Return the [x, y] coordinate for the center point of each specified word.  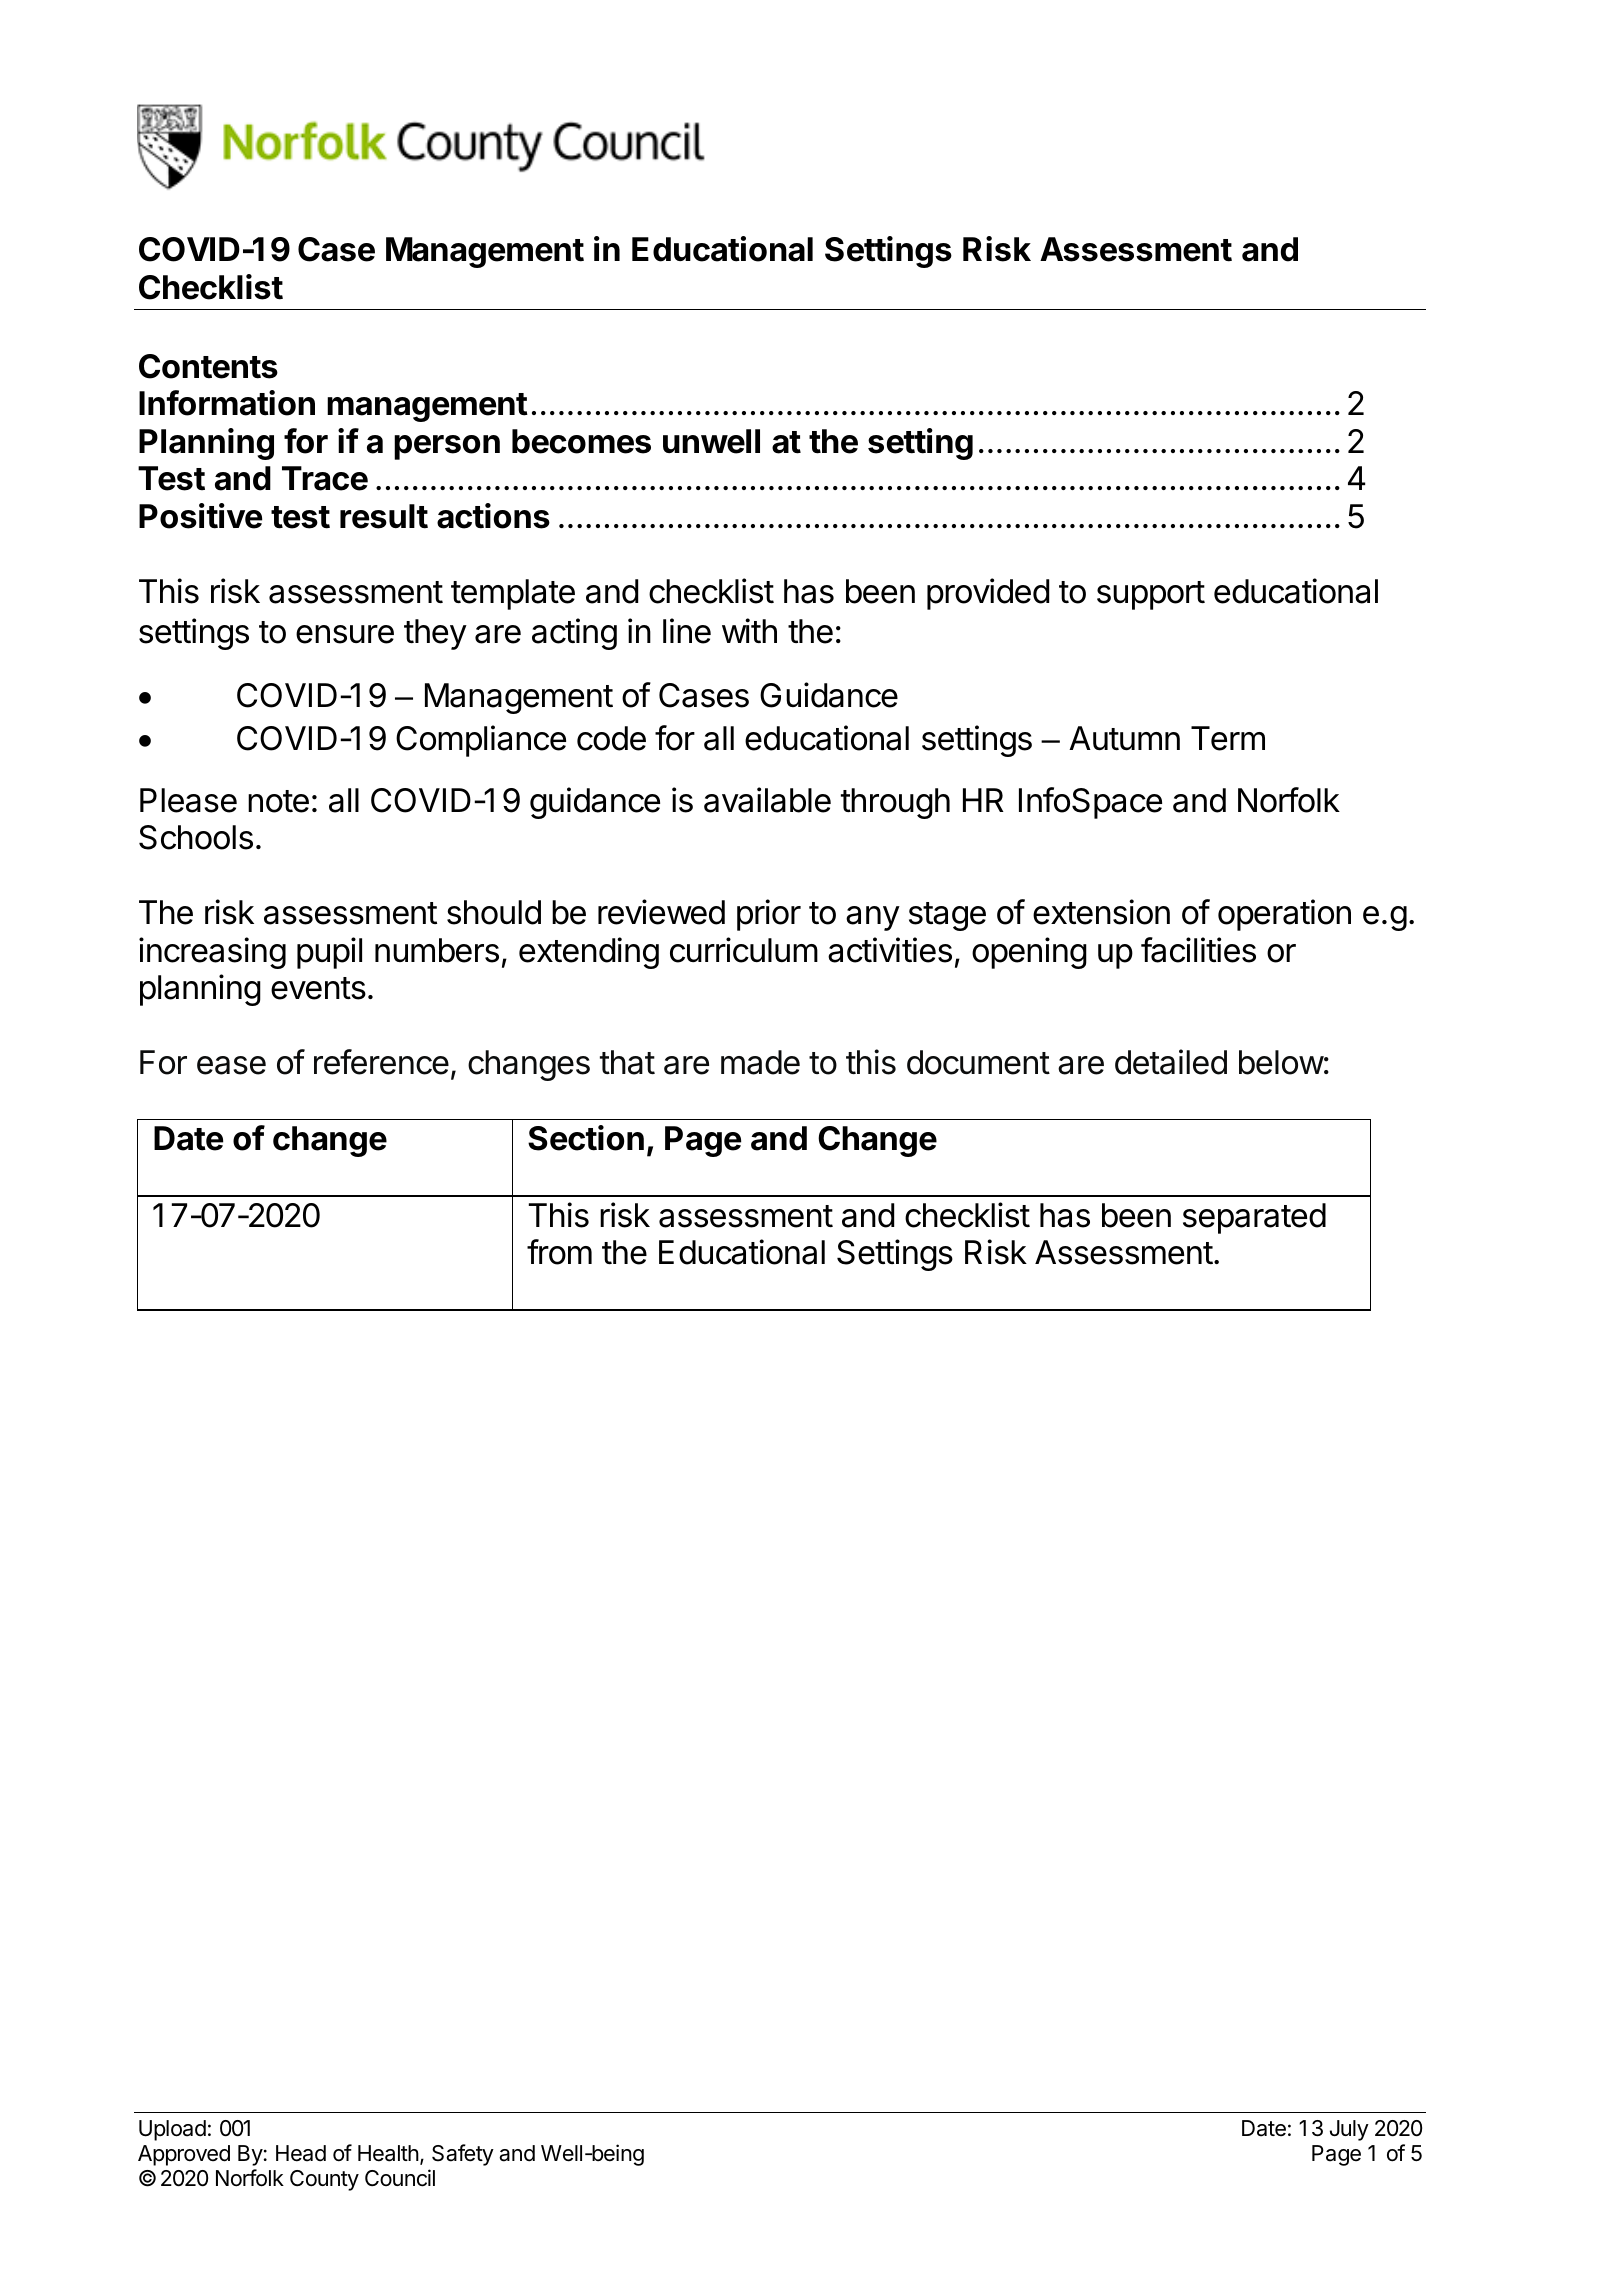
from [559, 1252]
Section [586, 1138]
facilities [1198, 950]
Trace [325, 478]
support [1151, 595]
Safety [463, 2155]
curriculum [744, 950]
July [1349, 2130]
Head [301, 2153]
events [318, 988]
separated [1254, 1218]
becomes [581, 441]
